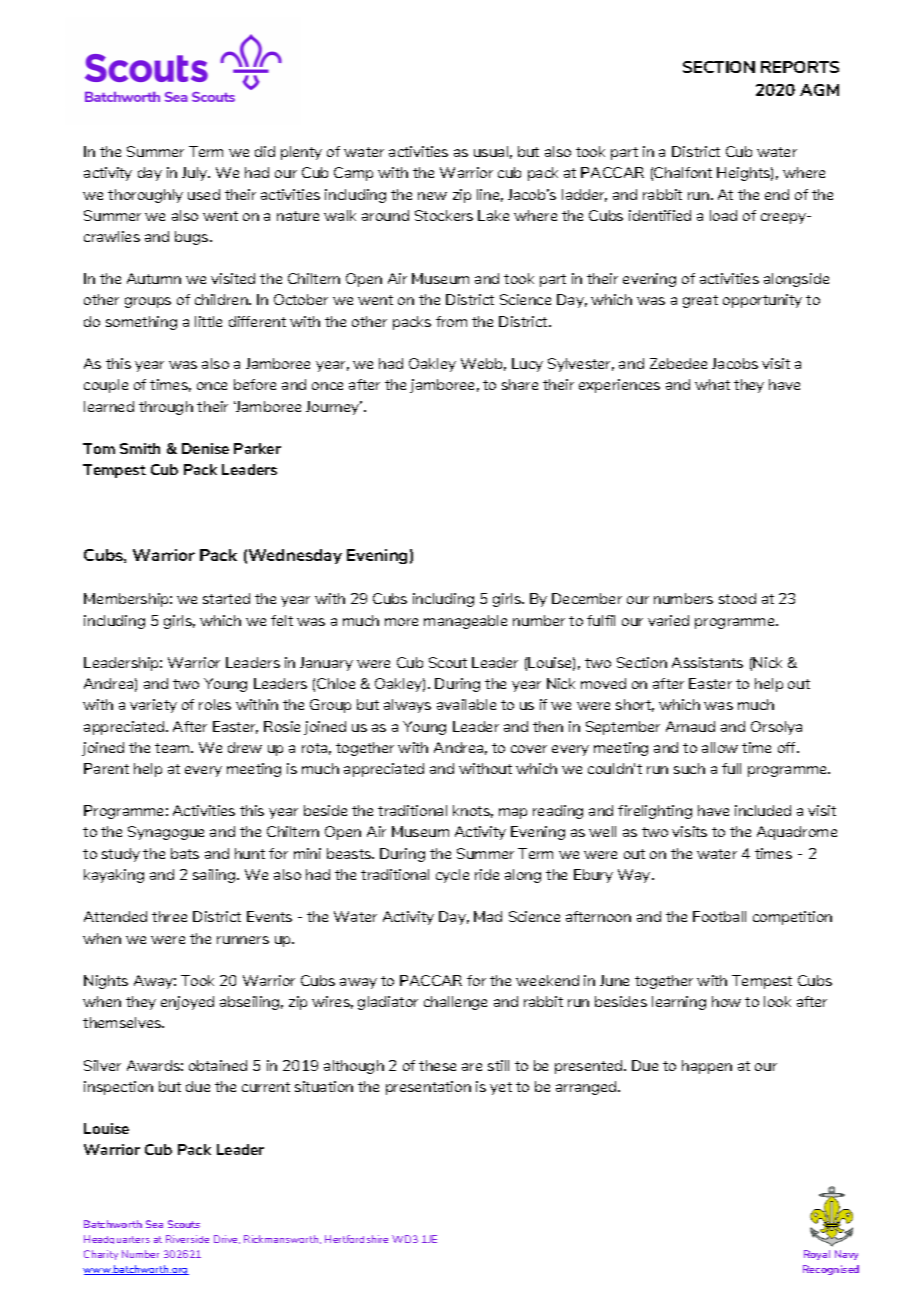 The image size is (924, 1308). I want to click on July, so click(196, 174).
